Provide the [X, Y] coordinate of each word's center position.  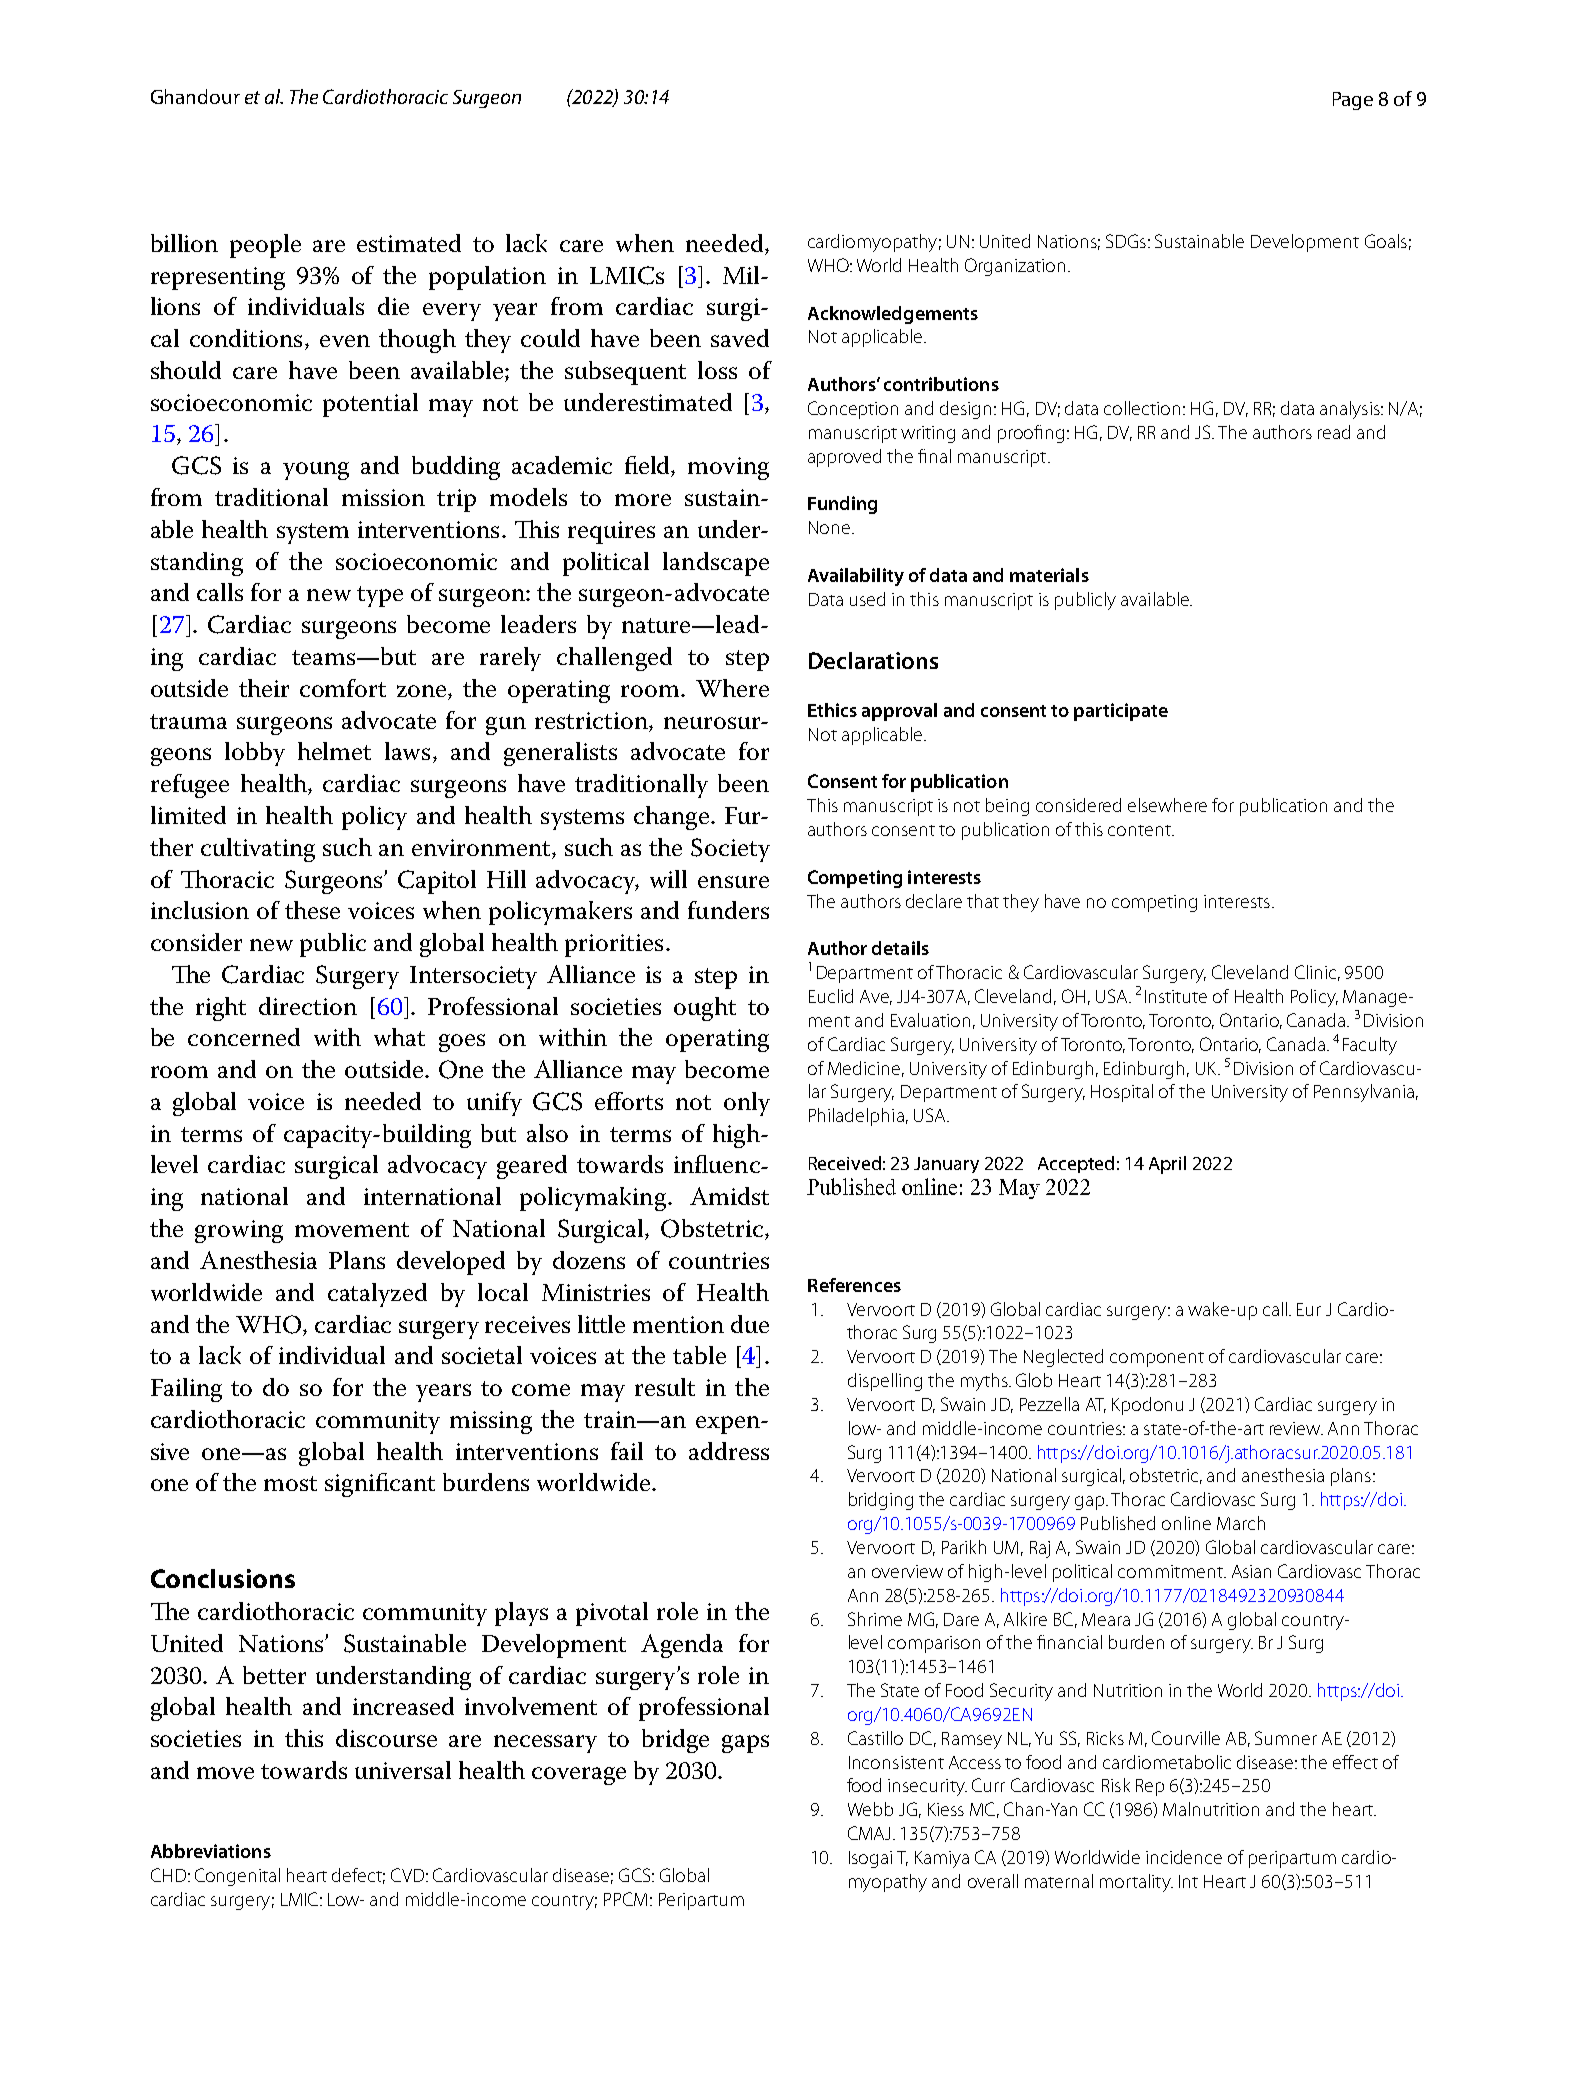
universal [403, 1770]
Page [1353, 101]
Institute [1176, 996]
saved [740, 338]
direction [308, 1006]
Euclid [831, 996]
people [265, 246]
